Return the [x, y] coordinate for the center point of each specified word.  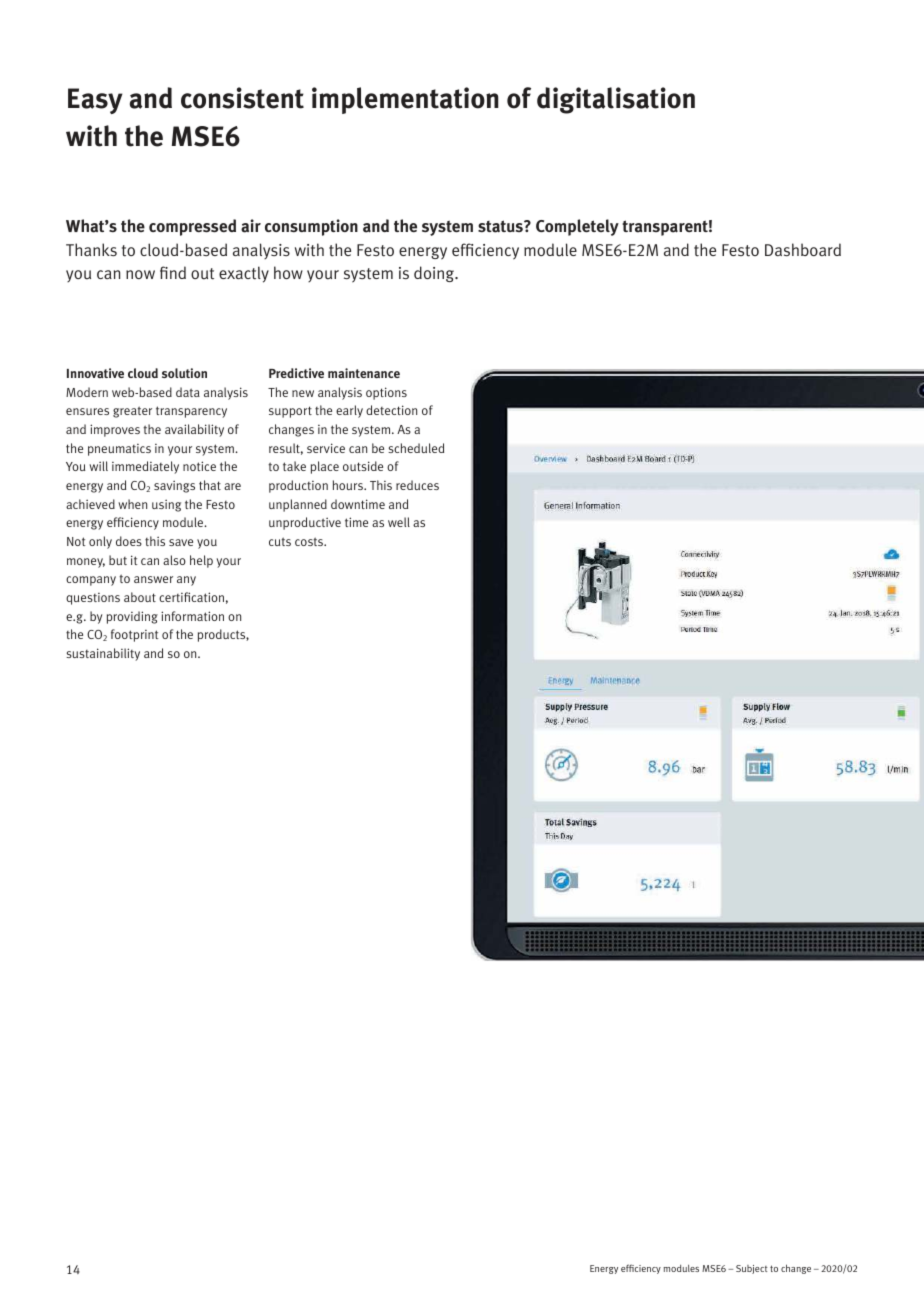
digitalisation [616, 100]
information [192, 616]
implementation [405, 100]
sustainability [103, 654]
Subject [751, 1269]
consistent [242, 98]
